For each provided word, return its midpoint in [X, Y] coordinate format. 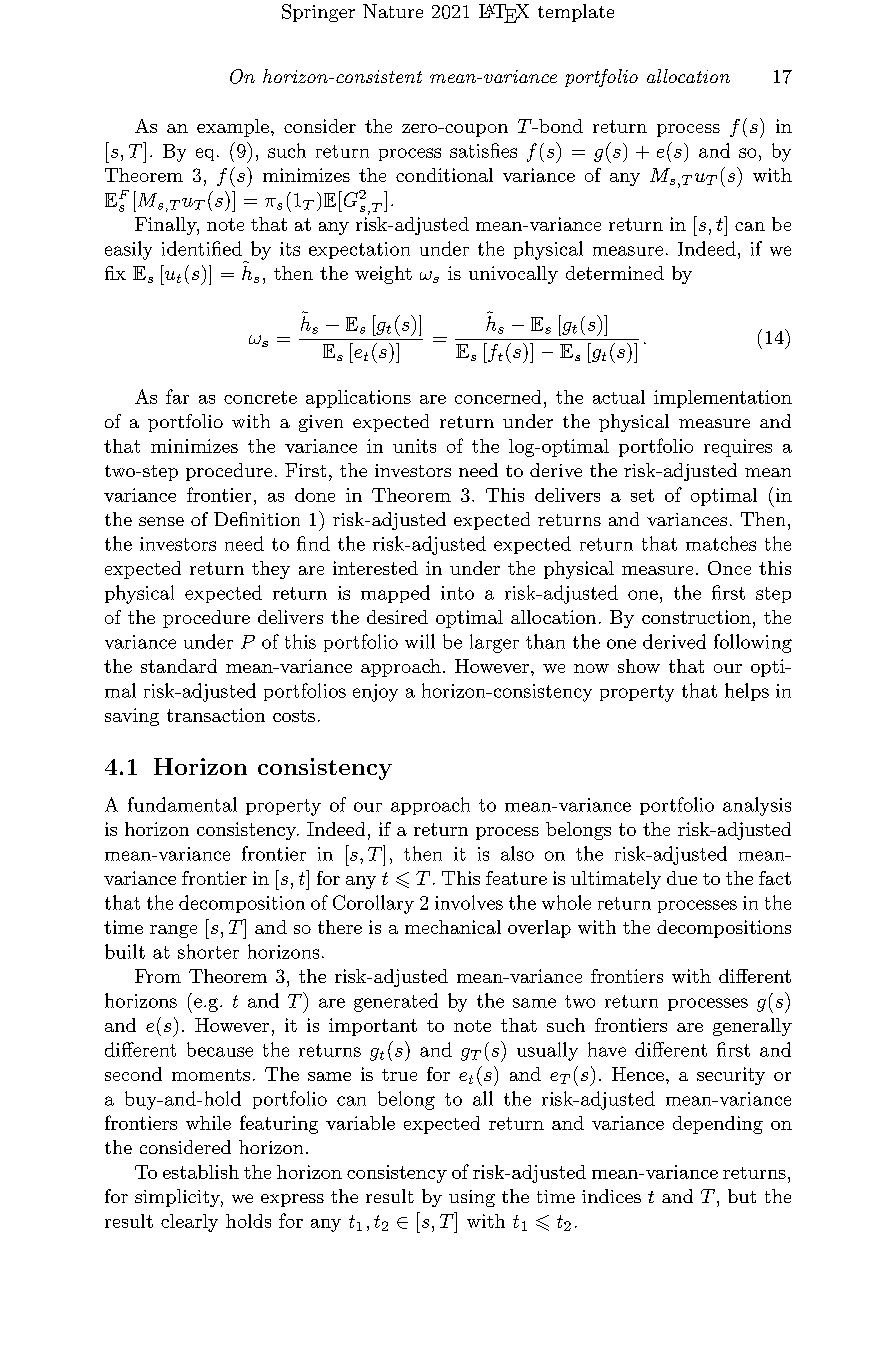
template [576, 13]
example [233, 128]
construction [696, 617]
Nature [393, 11]
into [457, 593]
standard [179, 666]
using [472, 1198]
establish [201, 1172]
